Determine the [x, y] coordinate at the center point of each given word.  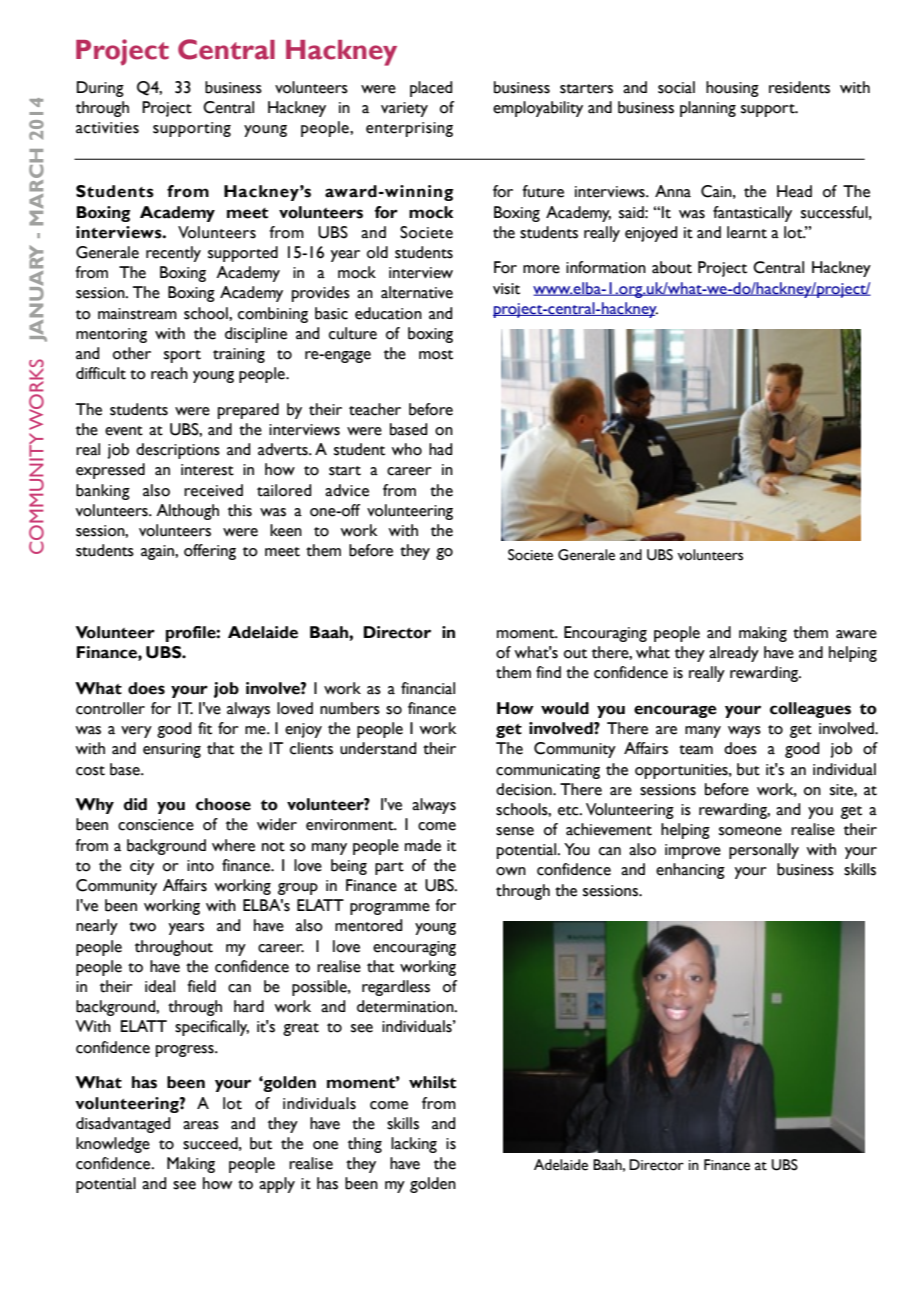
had [440, 449]
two [142, 927]
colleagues [810, 710]
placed [431, 89]
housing [732, 89]
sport [182, 356]
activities [107, 128]
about [672, 267]
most [436, 355]
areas [201, 1125]
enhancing [690, 871]
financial [428, 688]
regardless [396, 988]
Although [187, 512]
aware [856, 634]
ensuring [172, 750]
